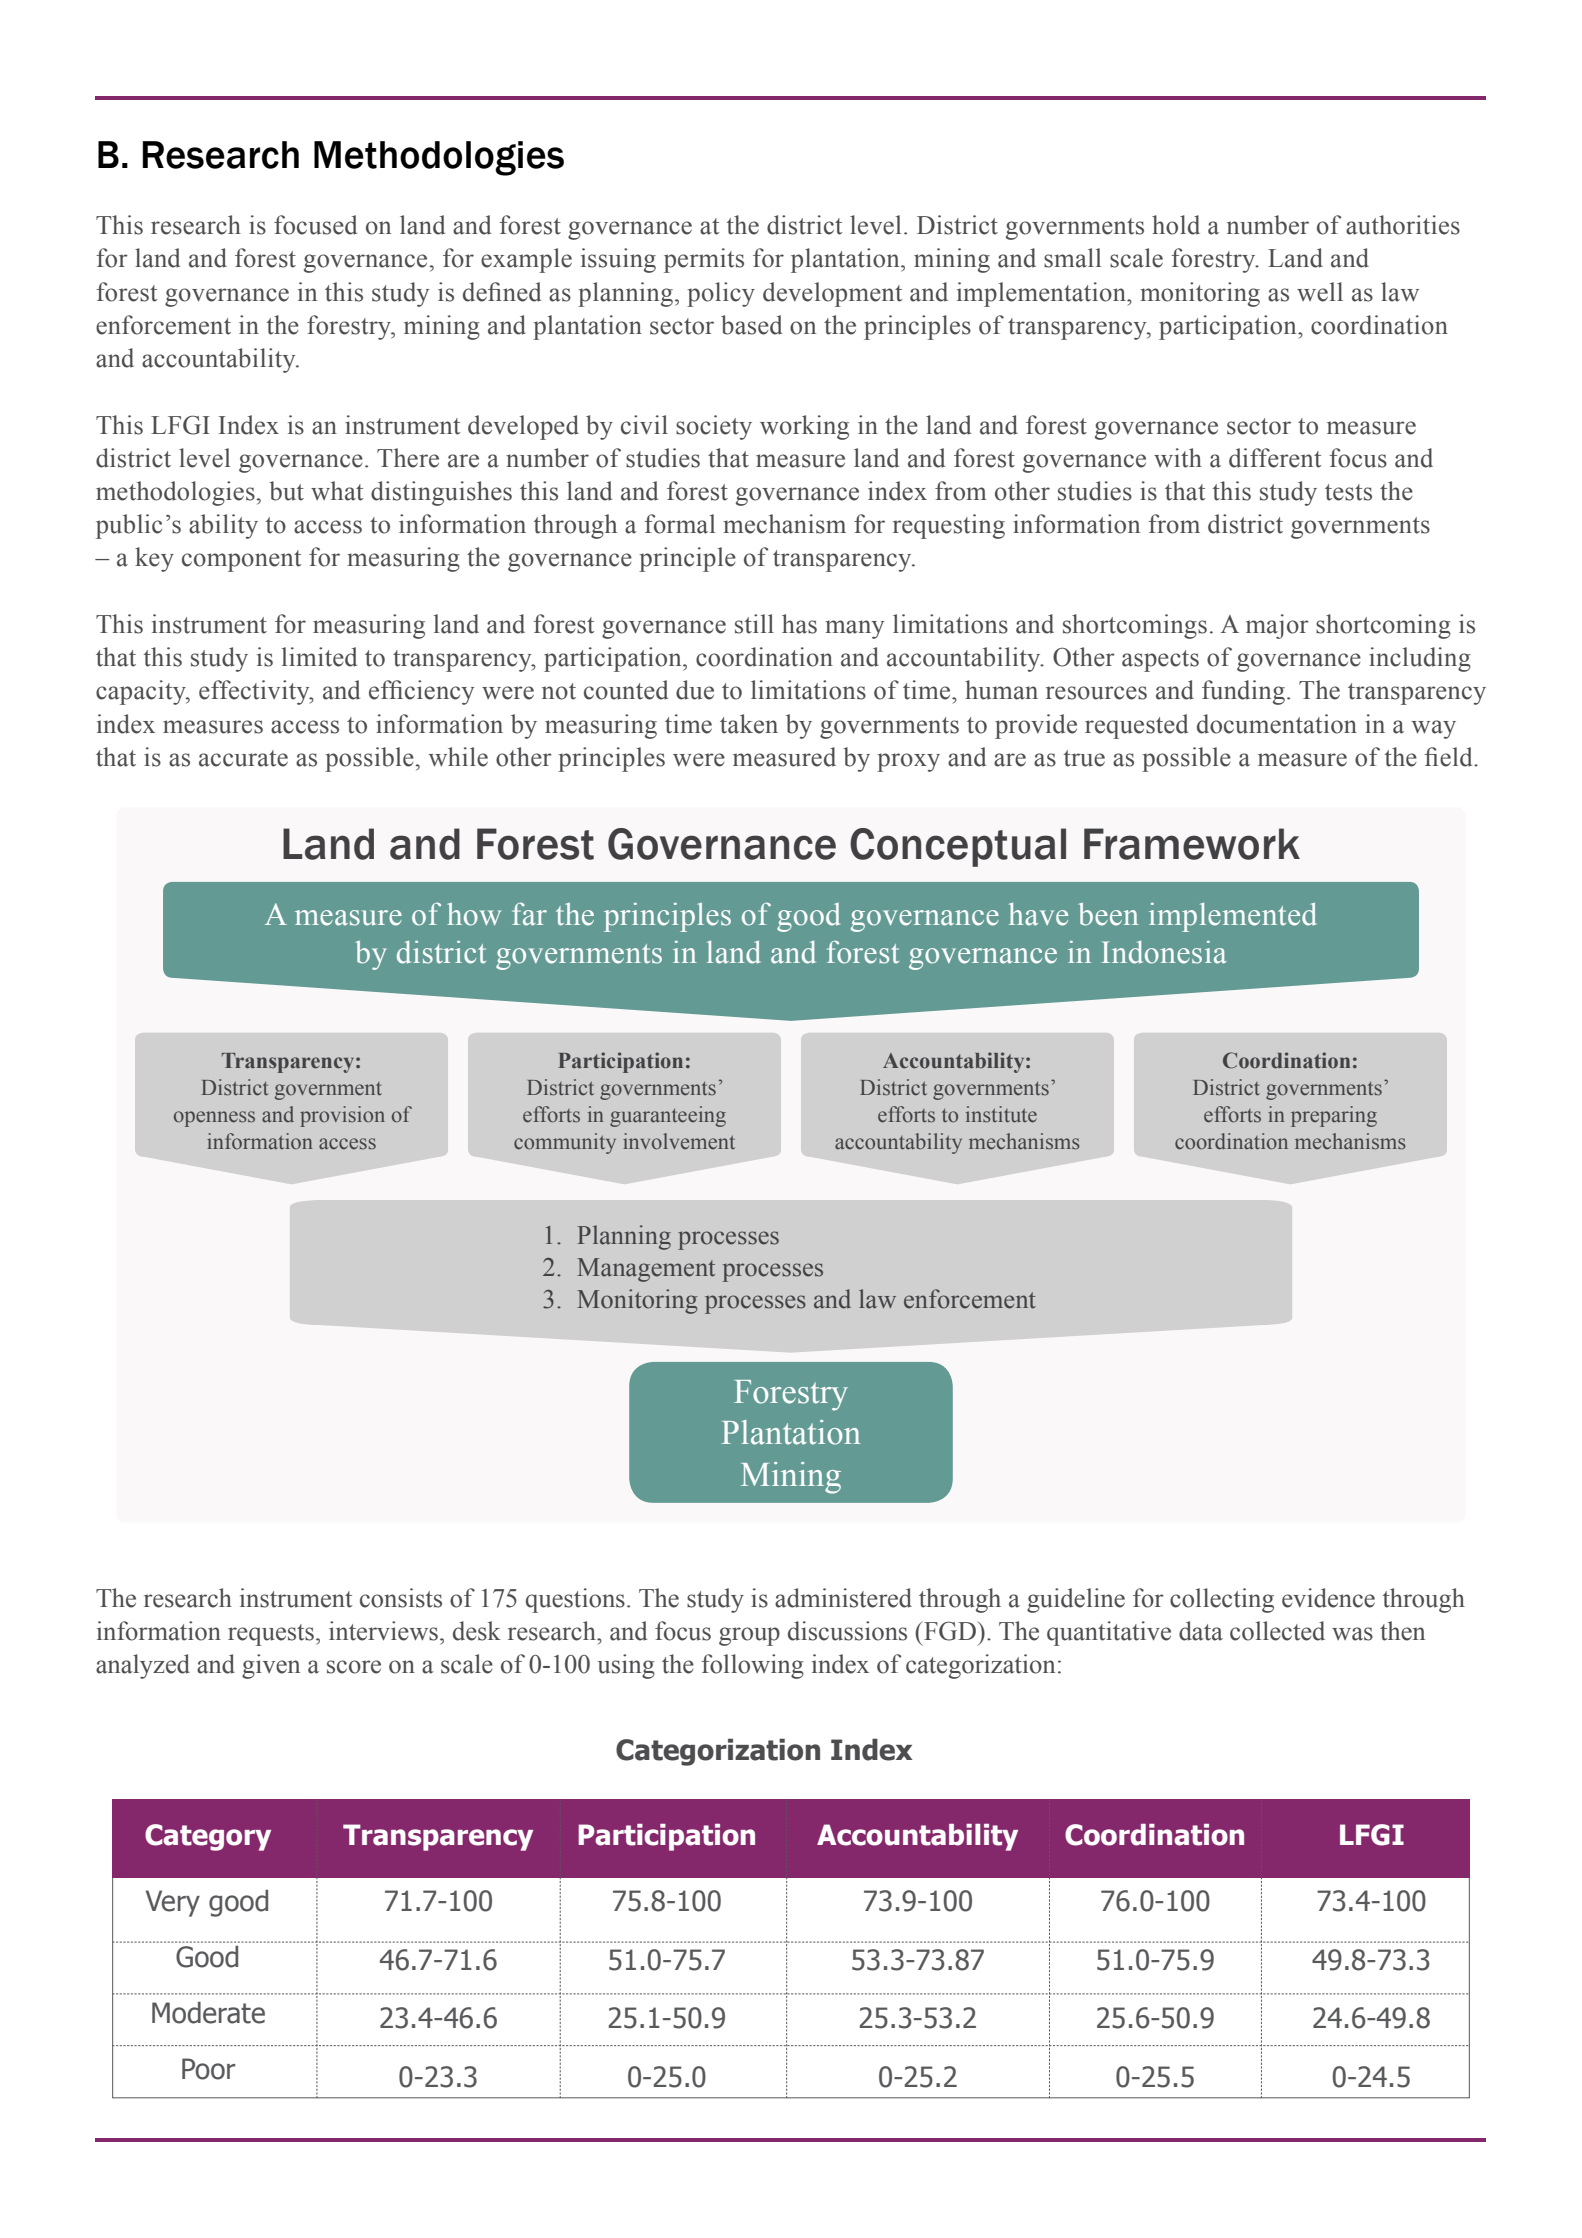 This page has width=1582, height=2238. I want to click on well, so click(1320, 292).
